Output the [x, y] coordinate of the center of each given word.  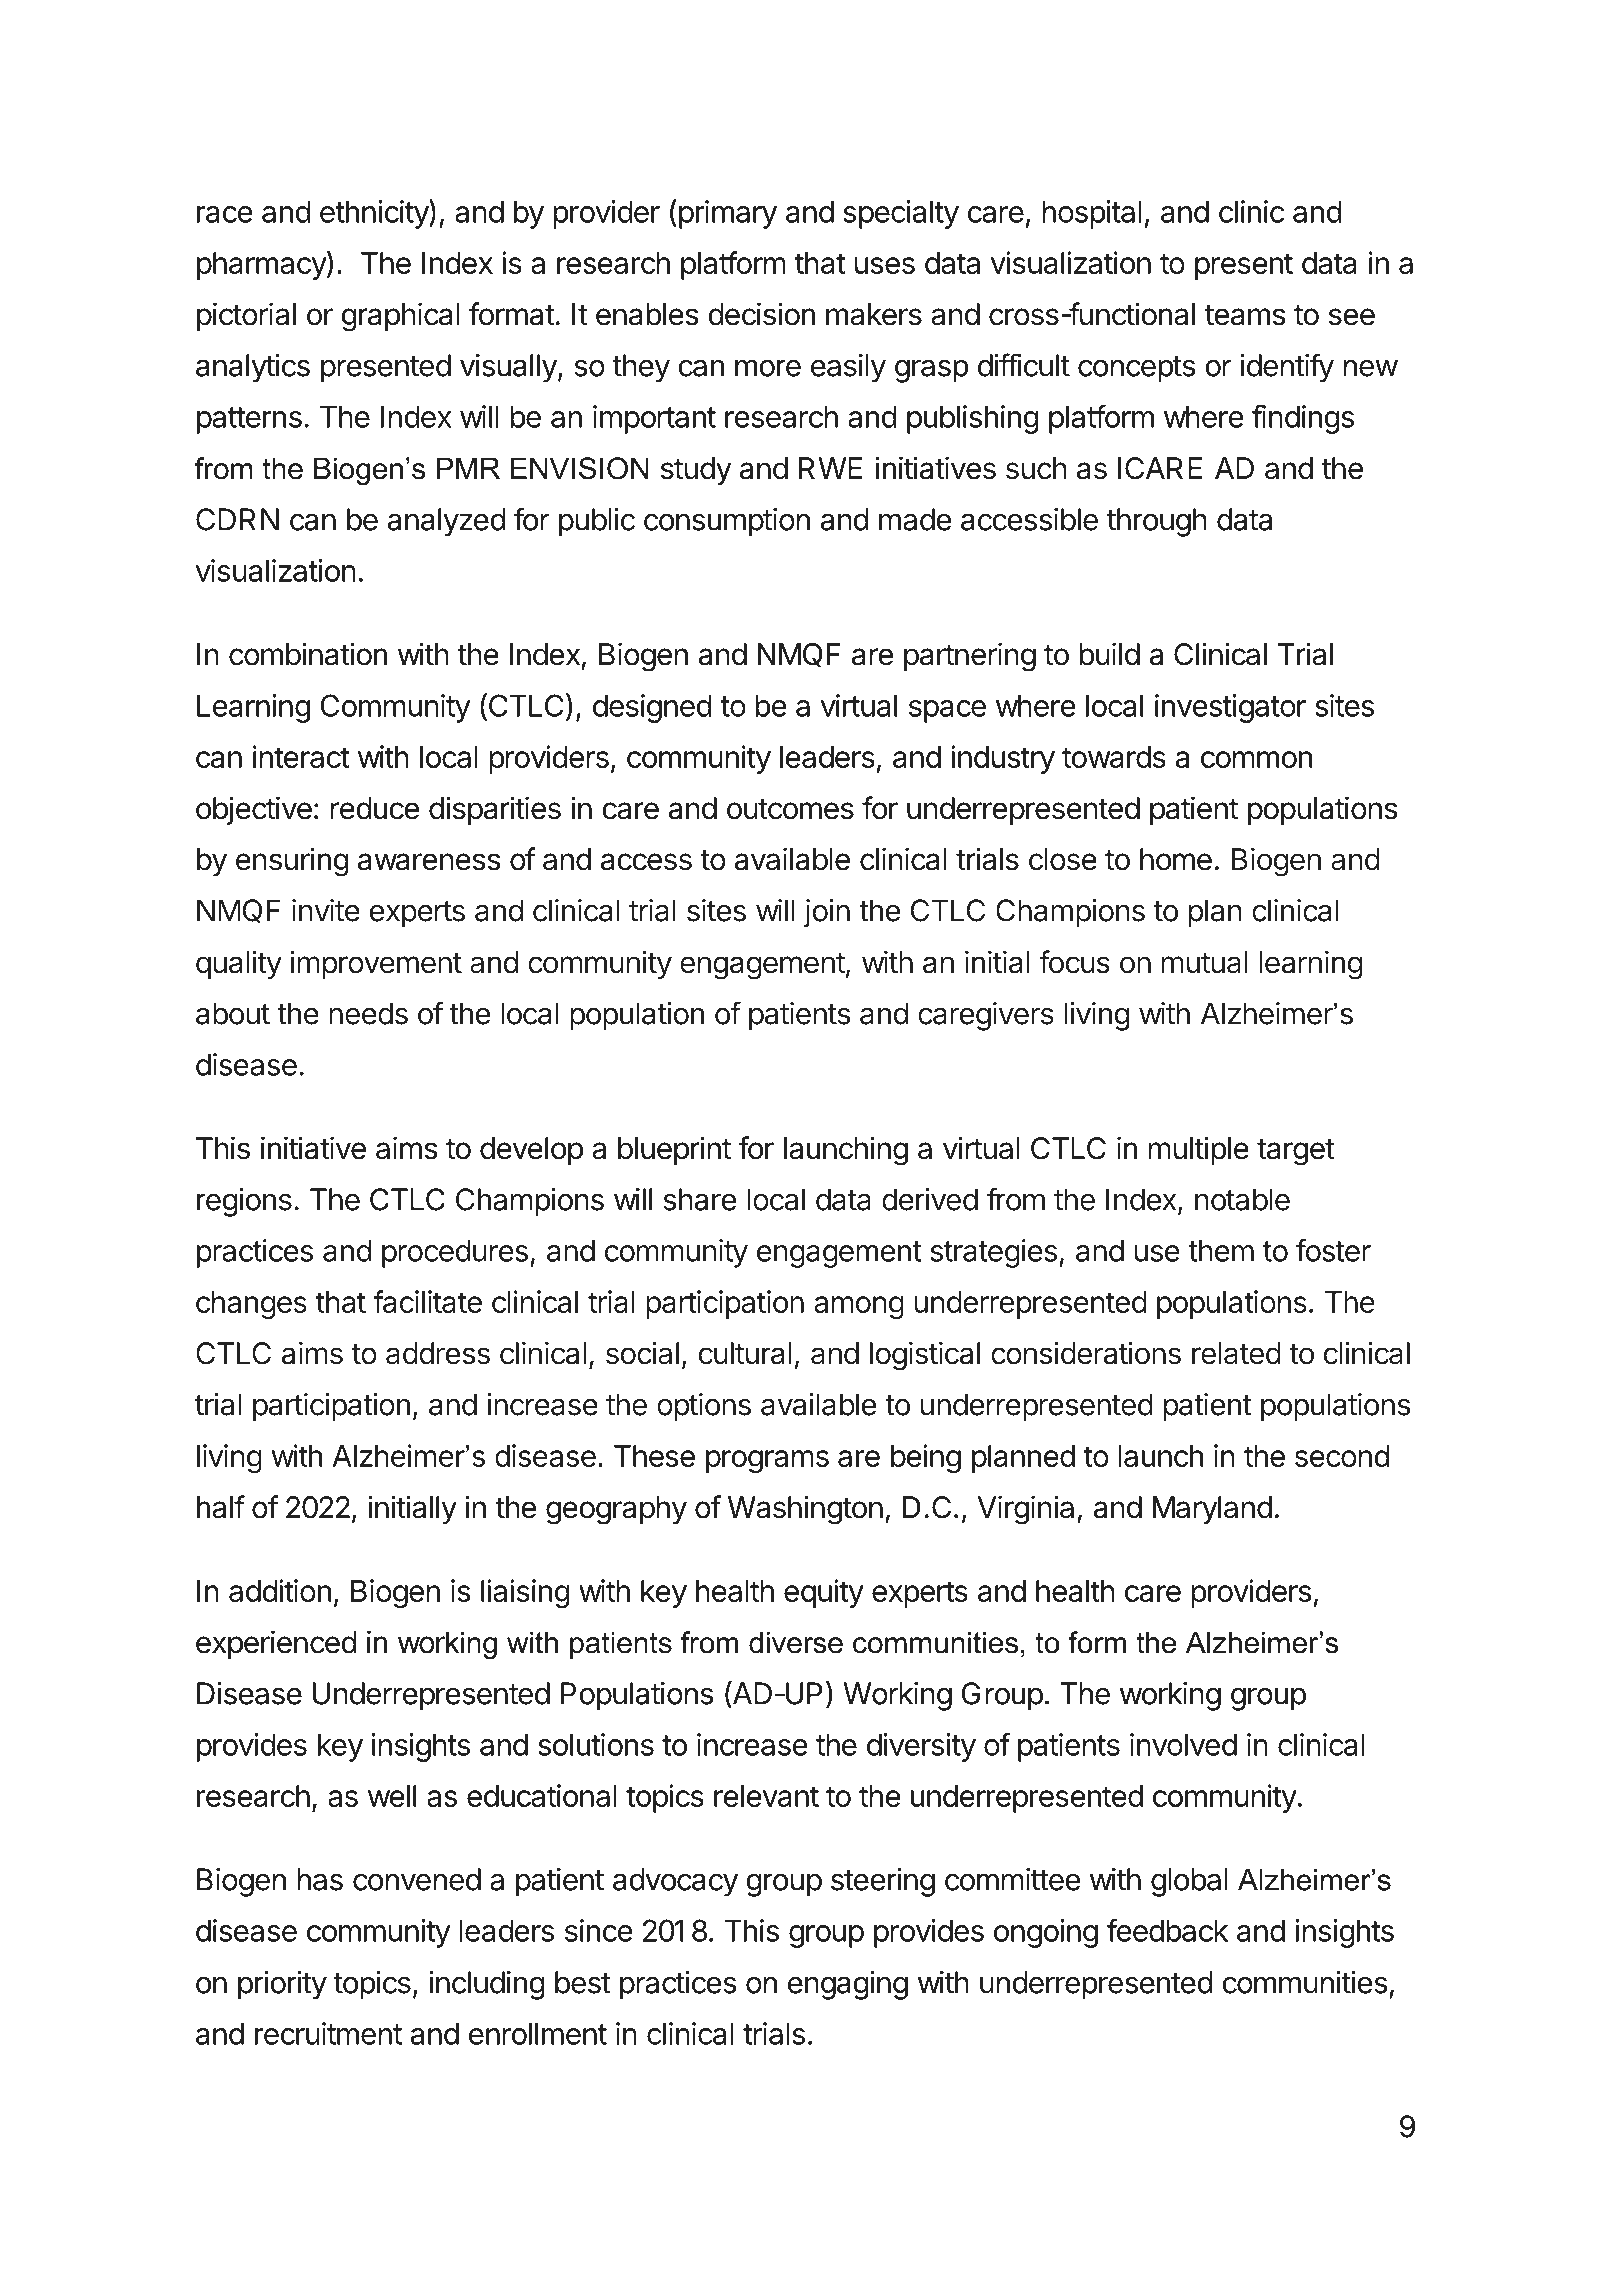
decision [761, 314]
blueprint [674, 1150]
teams [1245, 315]
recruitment [328, 2033]
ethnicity [375, 214]
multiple [1198, 1150]
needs [368, 1013]
